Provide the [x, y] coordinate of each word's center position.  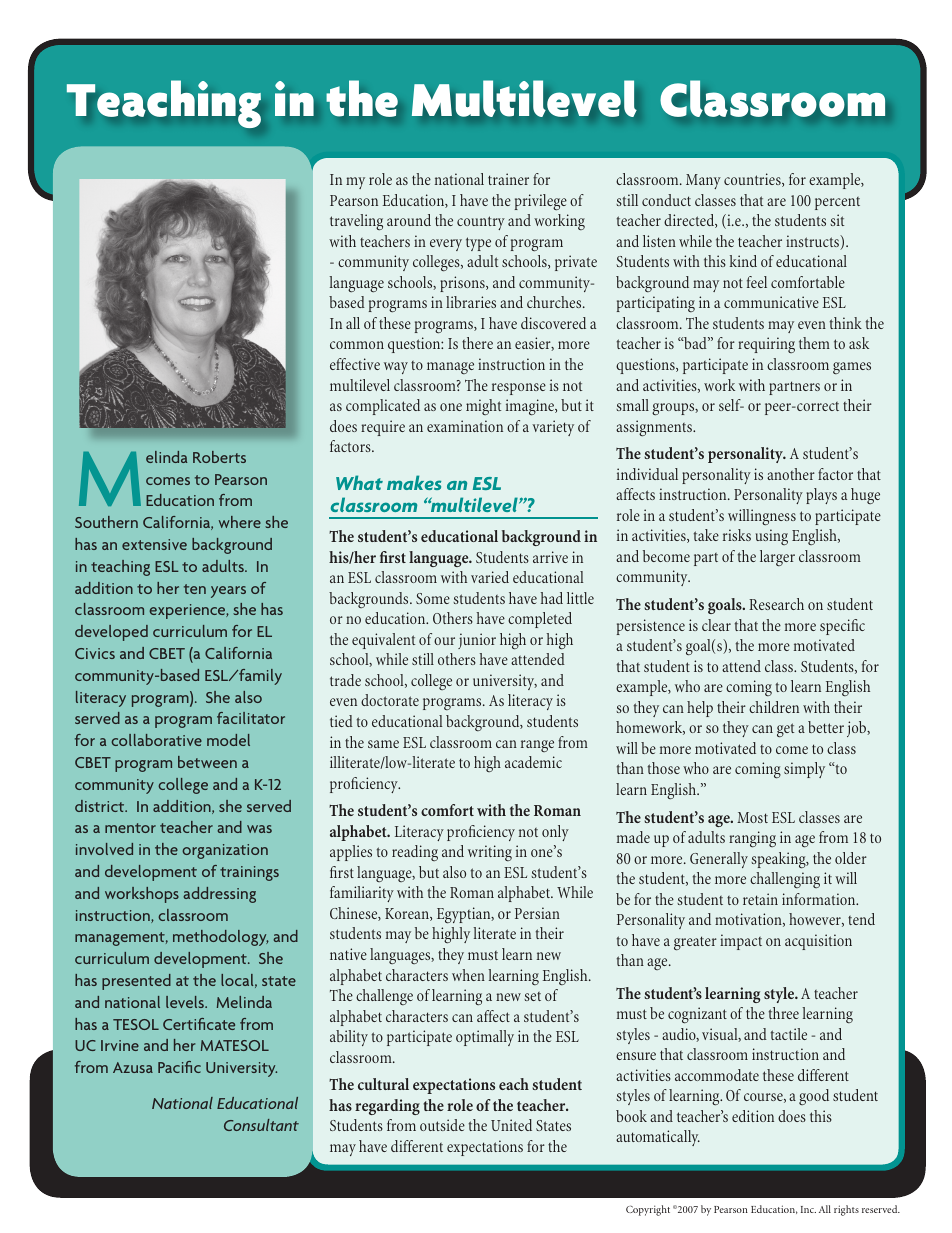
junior [477, 641]
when [468, 975]
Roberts [219, 457]
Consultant [261, 1125]
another [791, 474]
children [774, 707]
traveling [356, 222]
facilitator [251, 718]
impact [741, 942]
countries [753, 180]
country [481, 223]
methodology [221, 938]
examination [465, 426]
